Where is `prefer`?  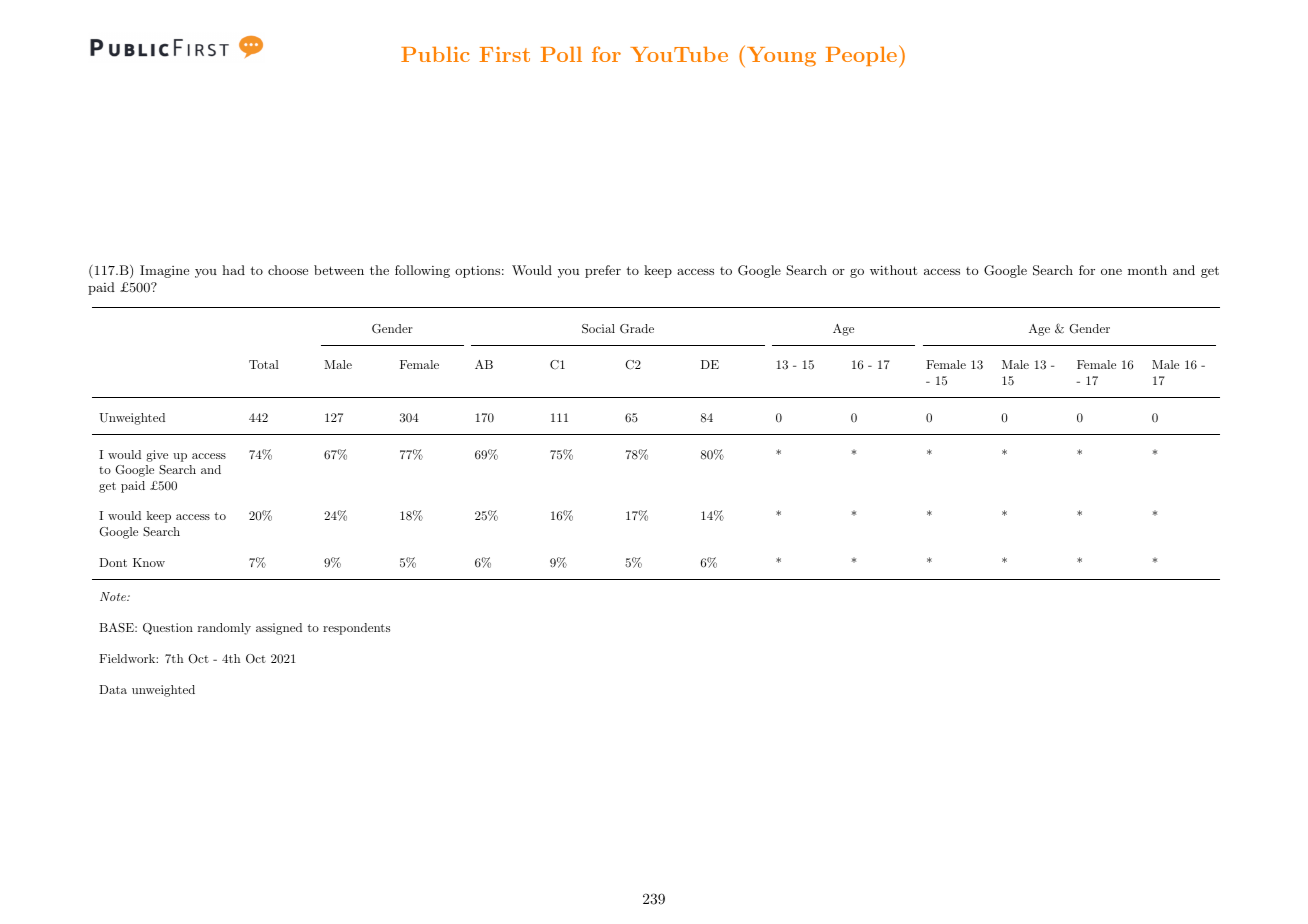 prefer is located at coordinates (603, 271).
